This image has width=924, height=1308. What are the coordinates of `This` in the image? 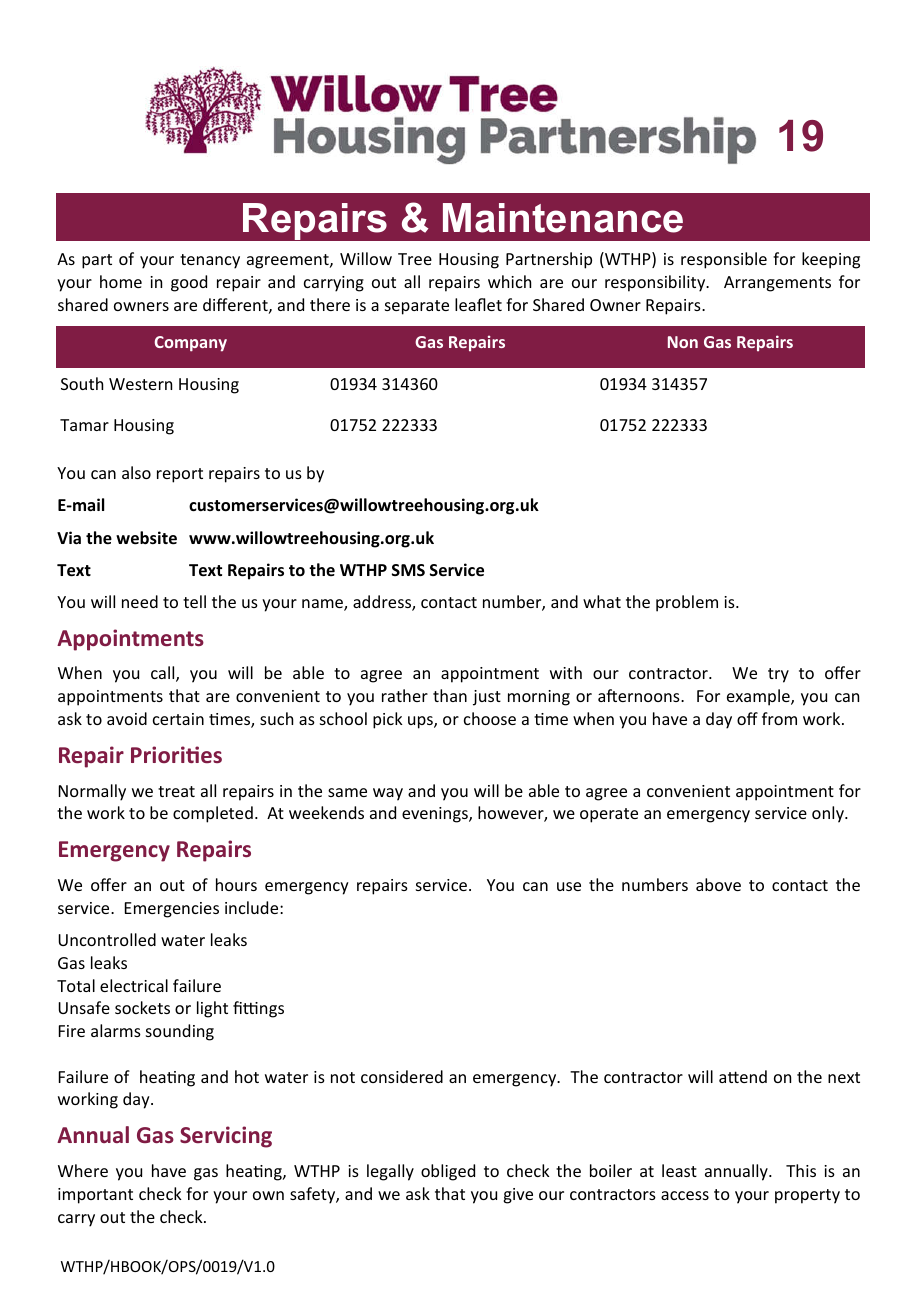 It's located at (801, 1170).
